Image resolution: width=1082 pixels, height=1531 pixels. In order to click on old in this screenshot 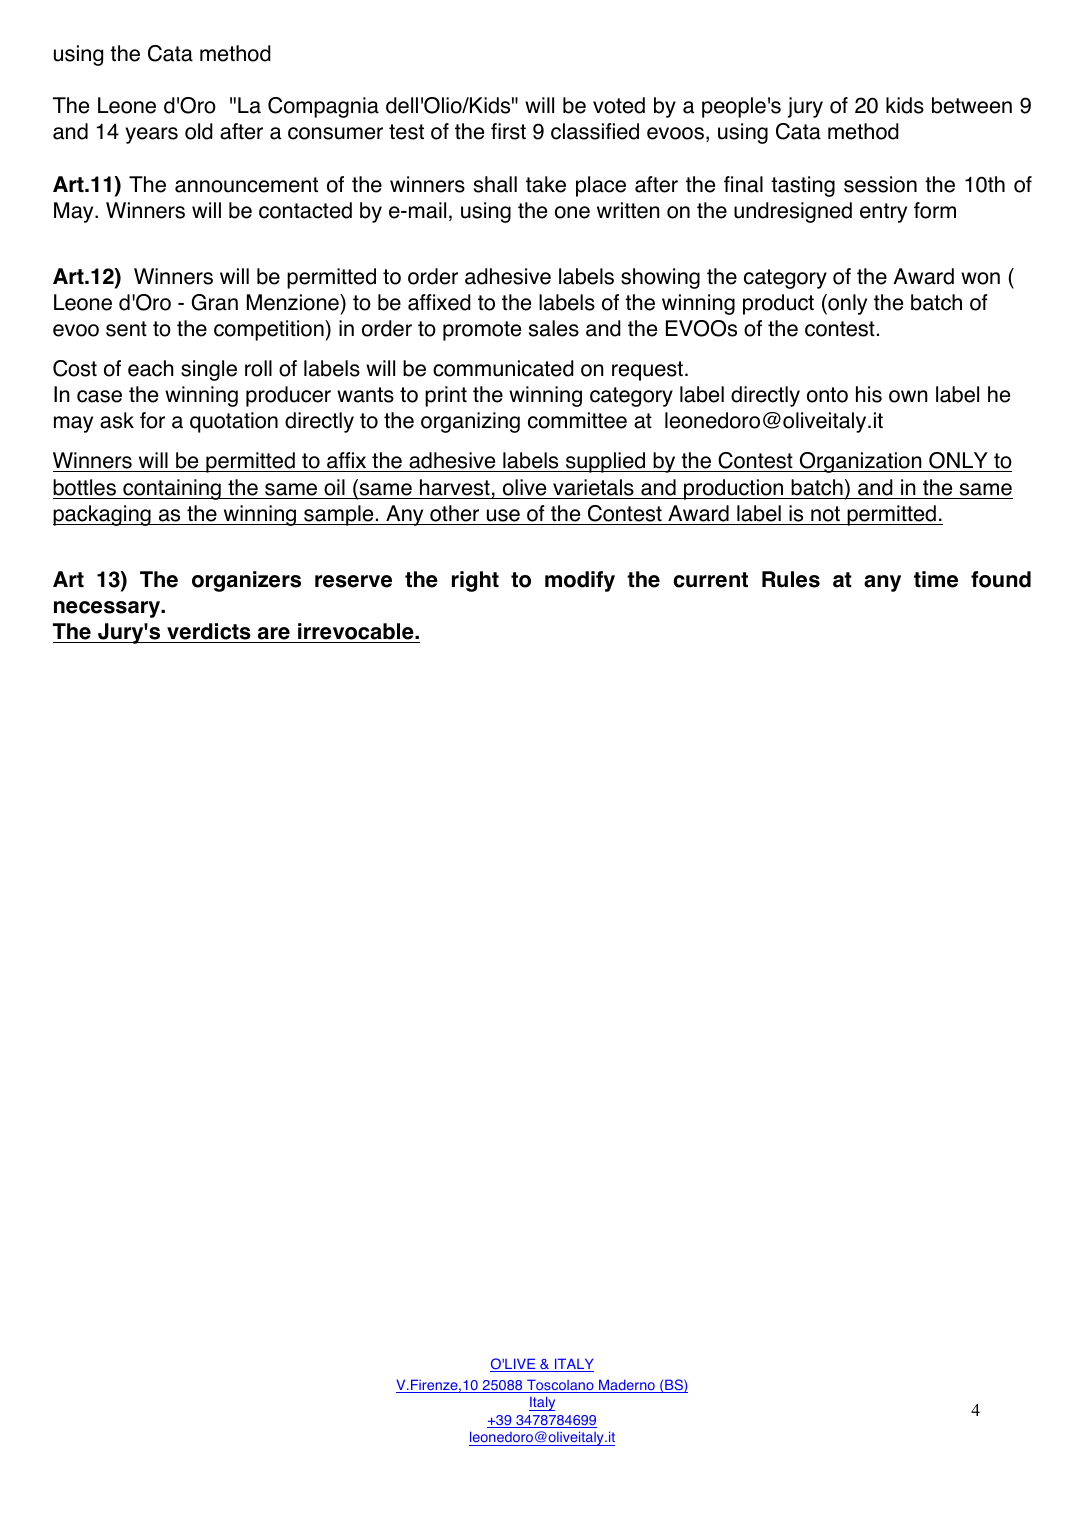, I will do `click(199, 131)`.
